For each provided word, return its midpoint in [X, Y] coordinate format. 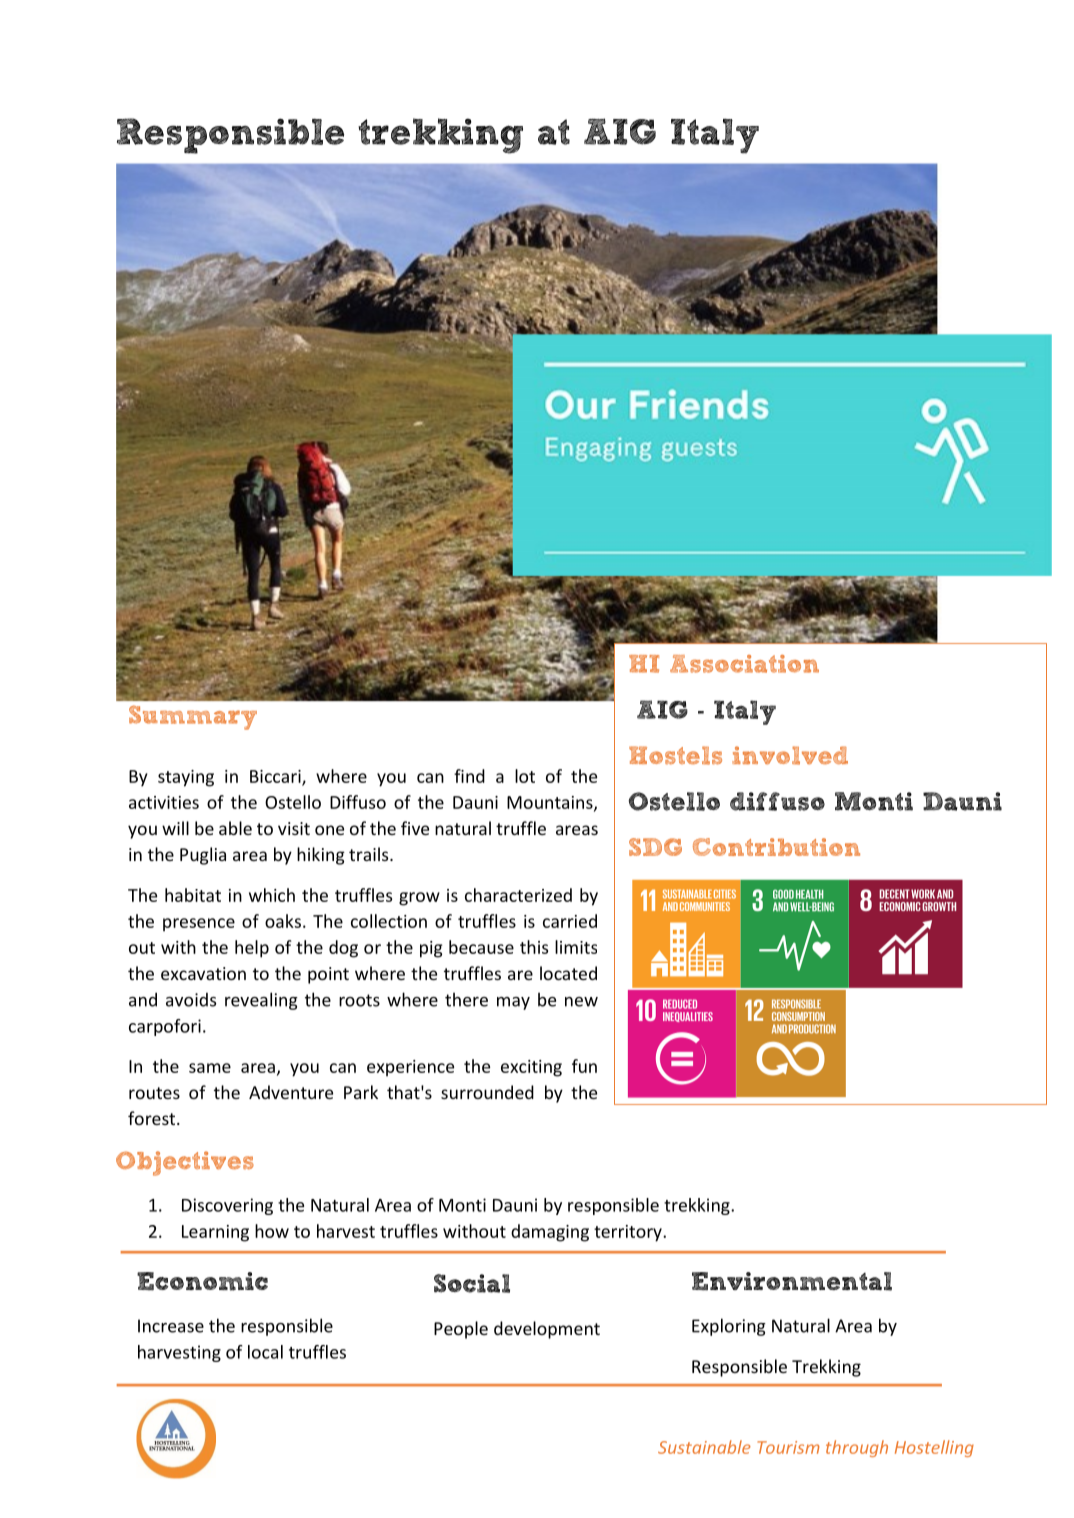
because [481, 947]
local [265, 1352]
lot [525, 776]
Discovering [227, 1206]
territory [629, 1233]
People [461, 1330]
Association [744, 664]
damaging [550, 1233]
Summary [193, 717]
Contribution [776, 847]
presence [199, 925]
